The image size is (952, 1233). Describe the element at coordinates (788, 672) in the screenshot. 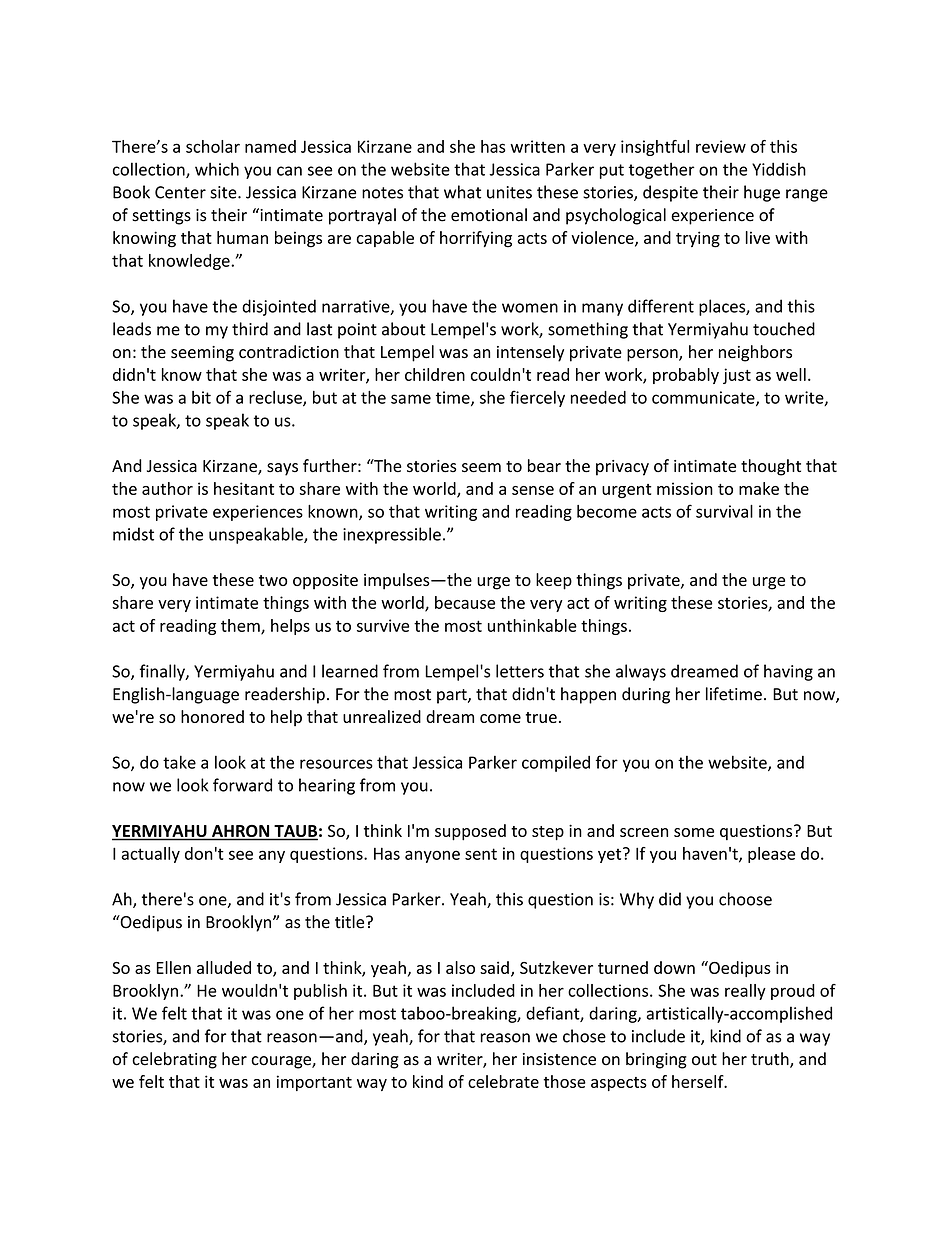

I see `having` at that location.
